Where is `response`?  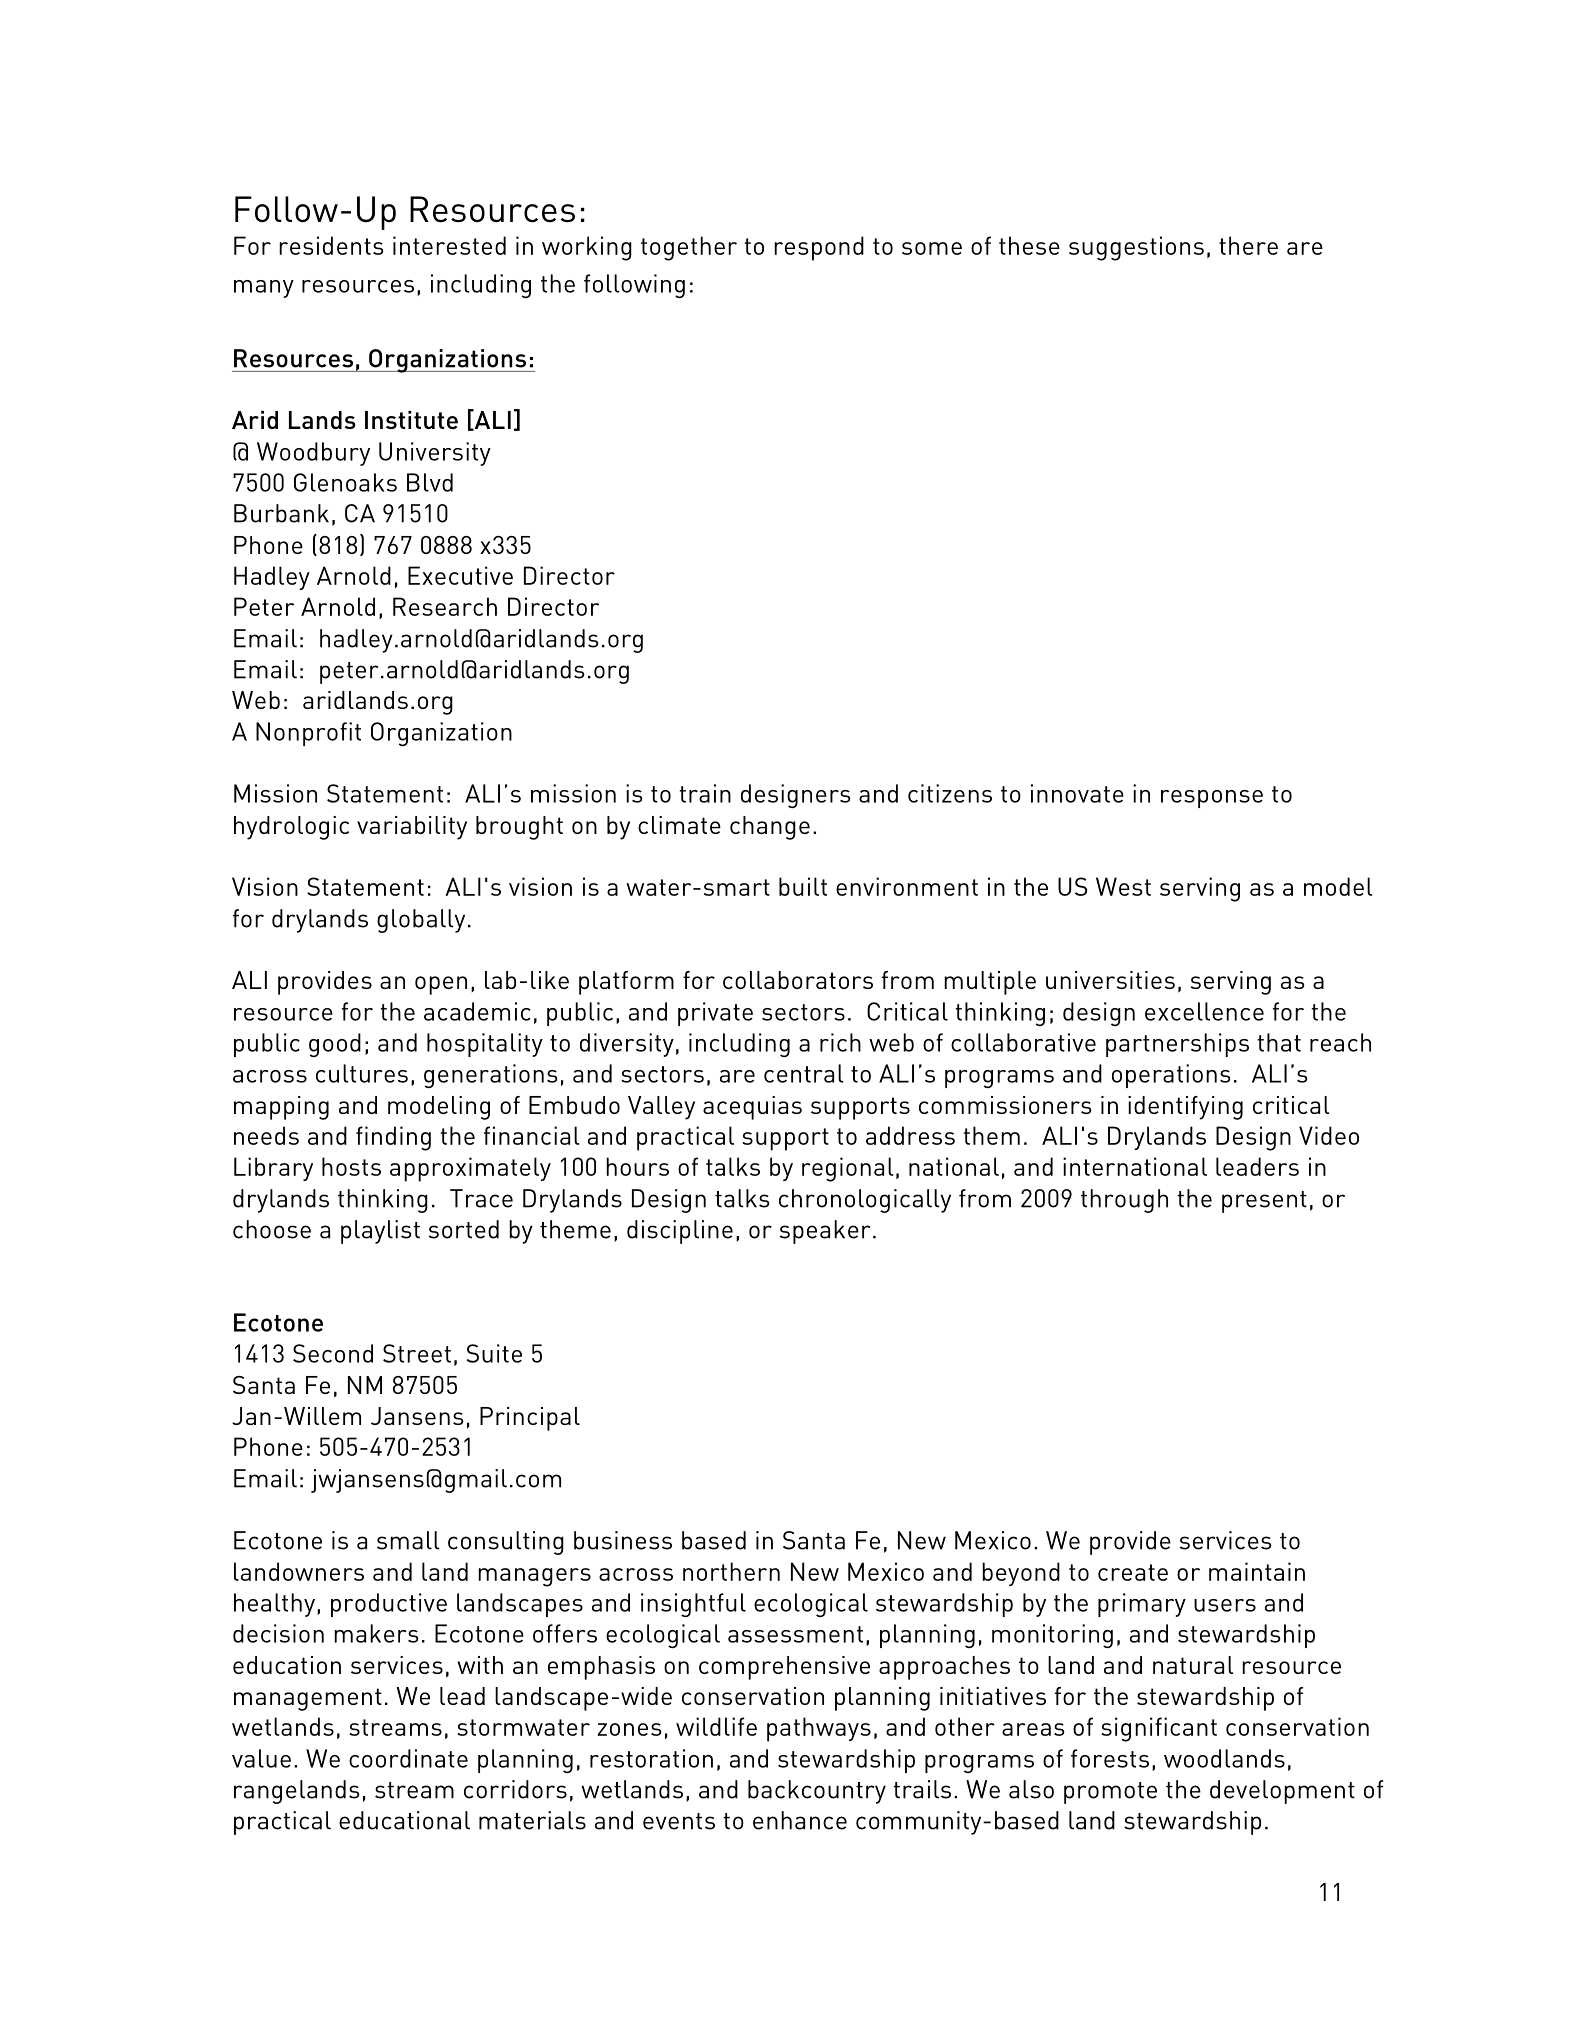 response is located at coordinates (1212, 799).
